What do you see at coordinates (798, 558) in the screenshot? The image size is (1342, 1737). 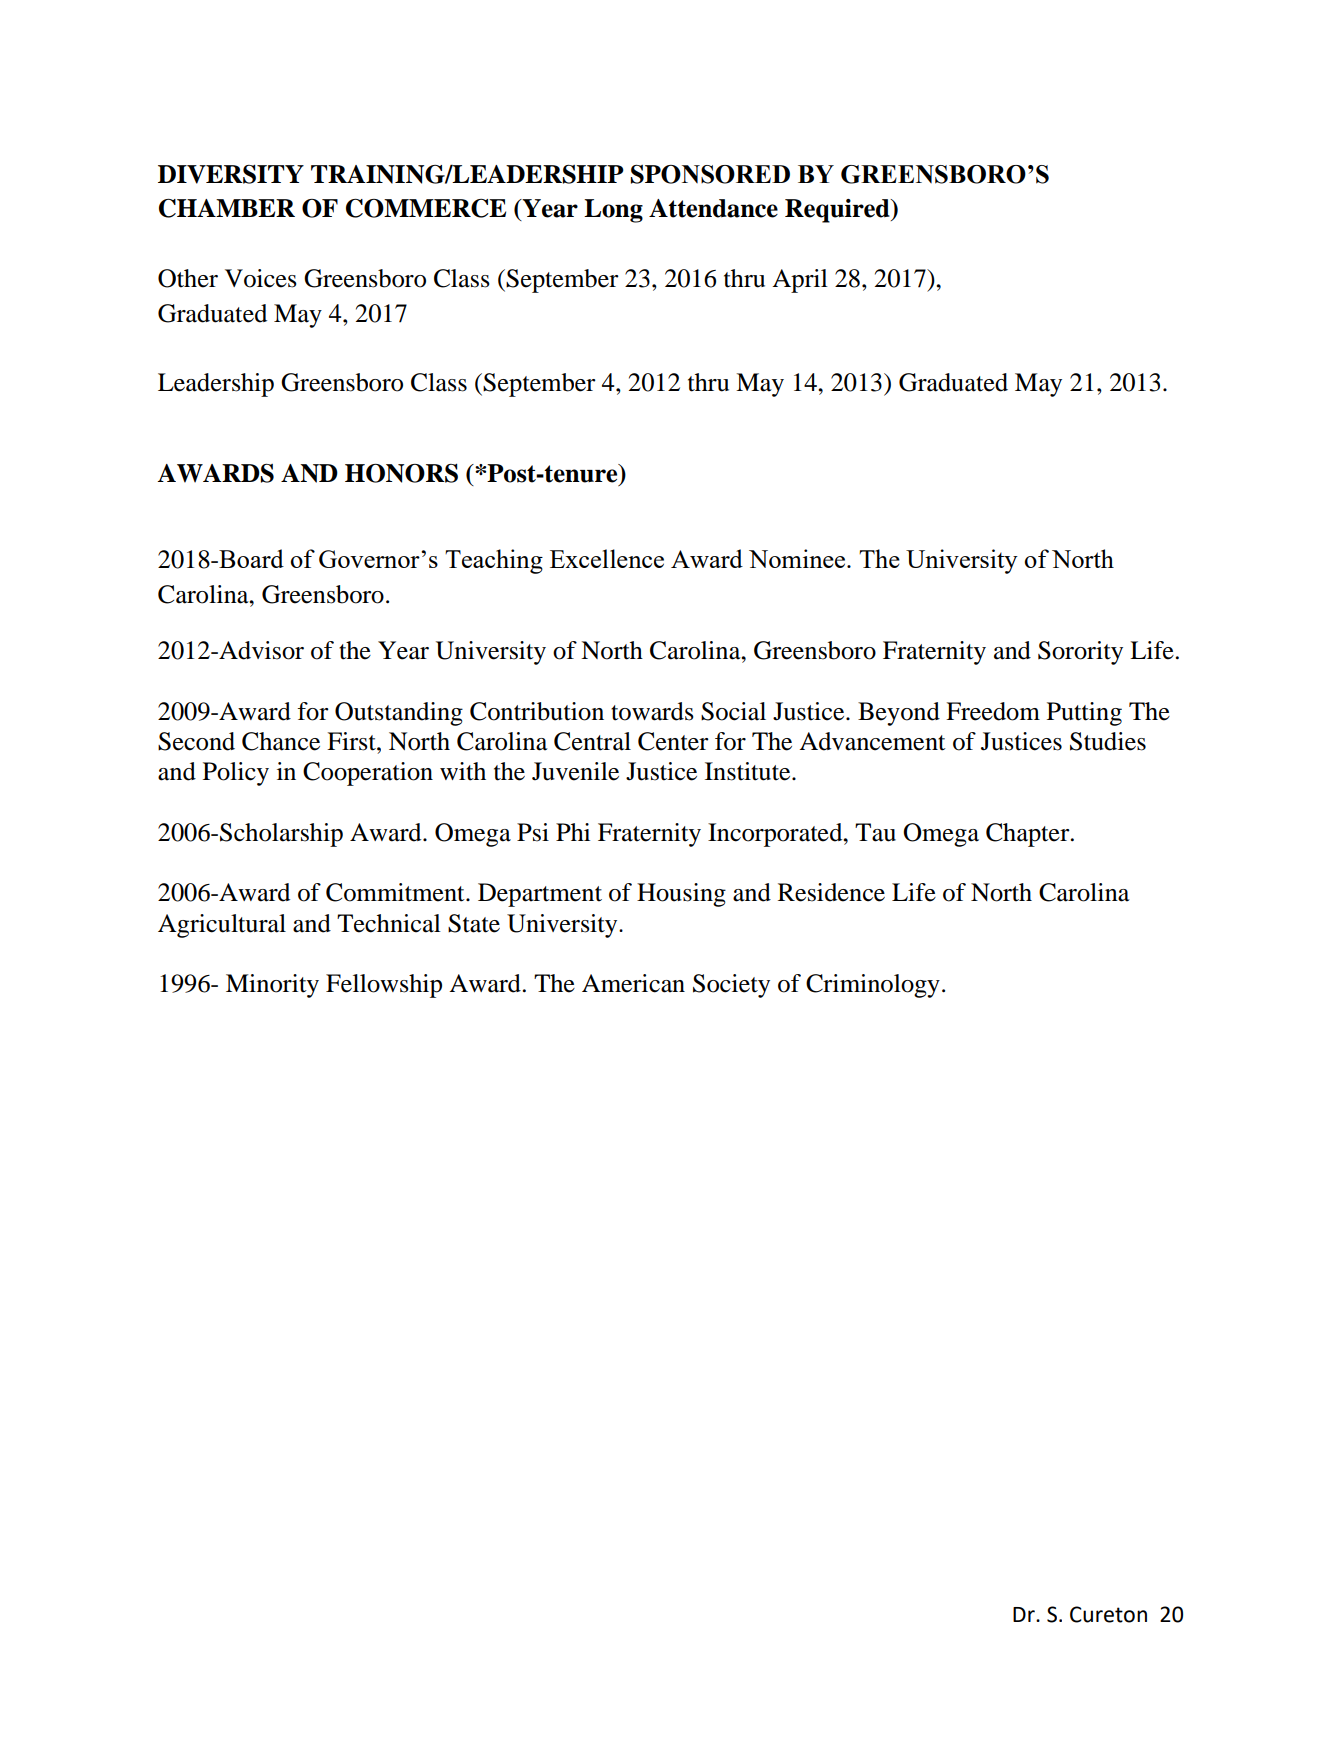 I see `Nominee` at bounding box center [798, 558].
